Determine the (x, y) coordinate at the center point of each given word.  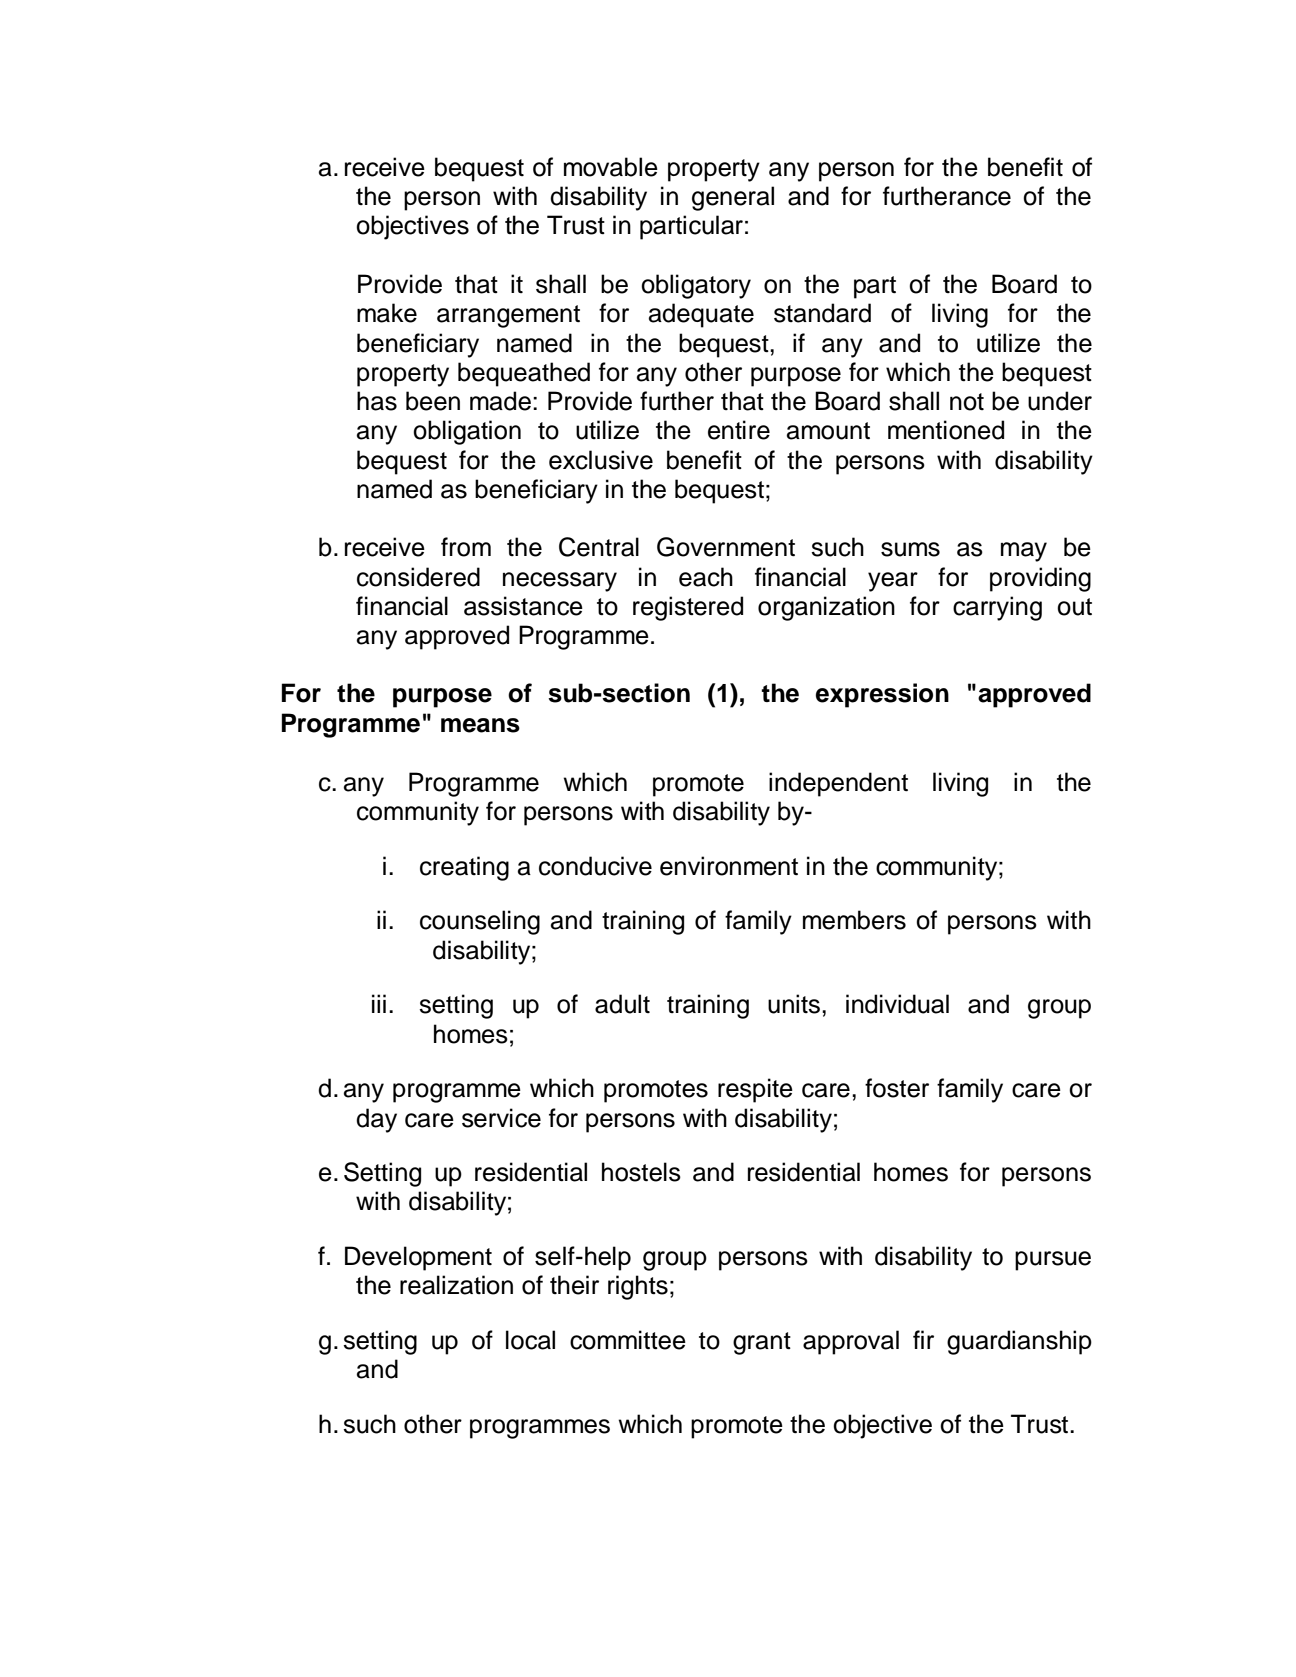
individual (897, 1004)
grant (762, 1343)
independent (838, 784)
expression (882, 695)
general (733, 198)
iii (379, 1003)
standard (822, 313)
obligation (467, 432)
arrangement (508, 316)
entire (739, 430)
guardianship (1019, 1342)
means (480, 725)
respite (755, 1090)
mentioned (946, 430)
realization (456, 1285)
